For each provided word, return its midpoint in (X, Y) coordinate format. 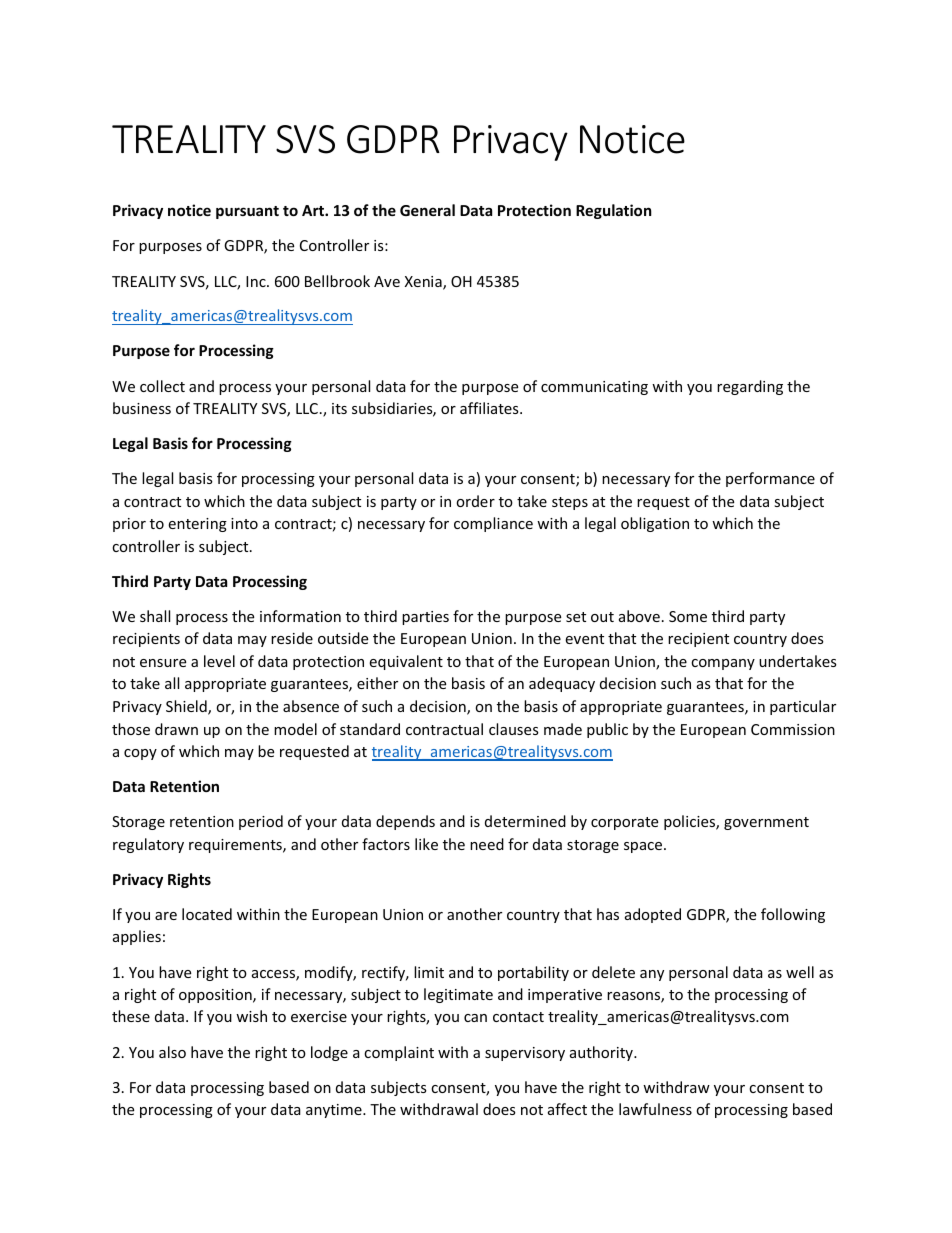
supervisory (525, 1054)
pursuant (247, 212)
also (172, 1052)
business (142, 408)
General (427, 210)
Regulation (614, 211)
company (723, 664)
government (766, 823)
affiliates (490, 408)
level (219, 661)
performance (770, 479)
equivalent (406, 662)
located (207, 914)
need (487, 844)
